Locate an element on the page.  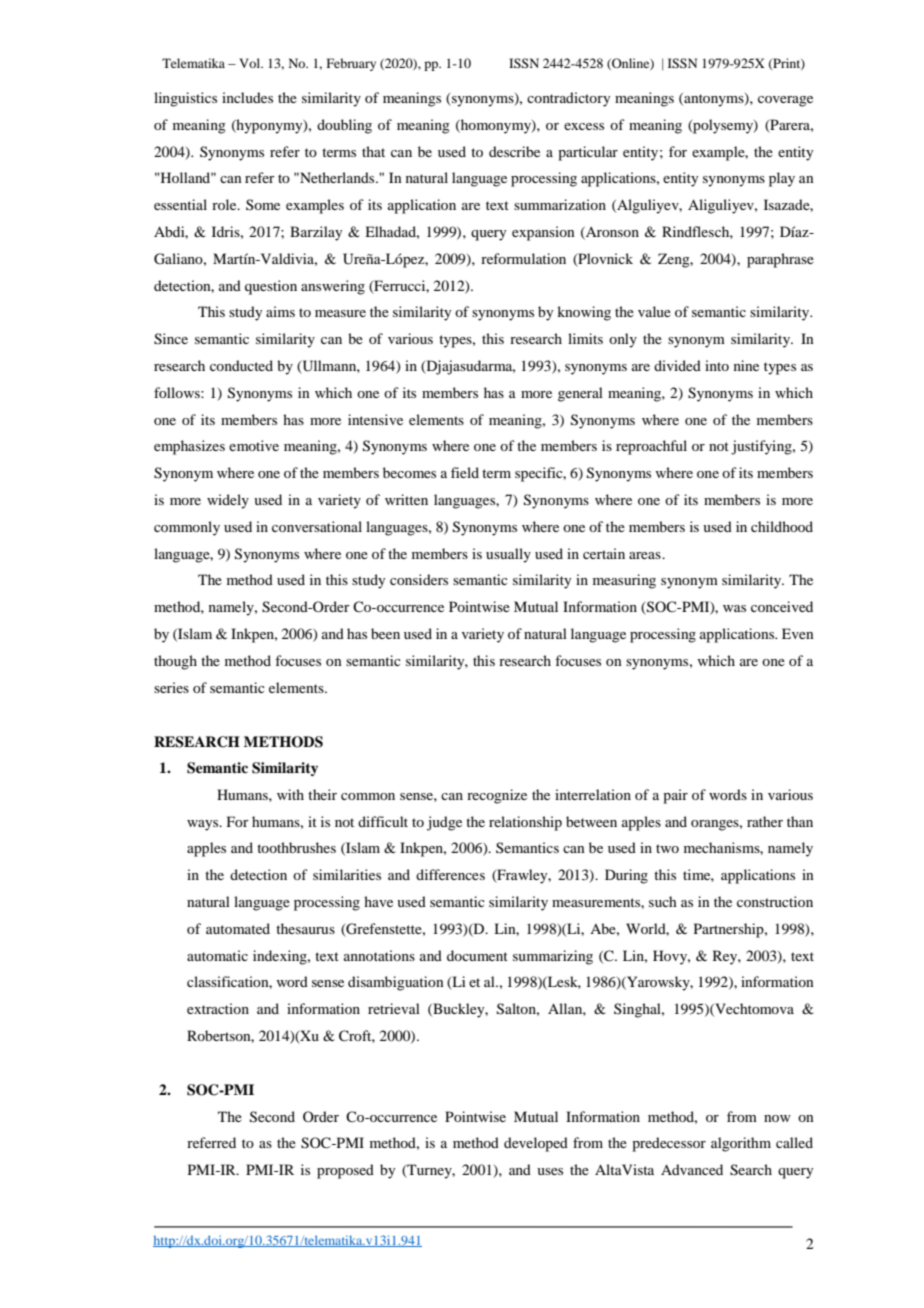
developed is located at coordinates (536, 1144).
